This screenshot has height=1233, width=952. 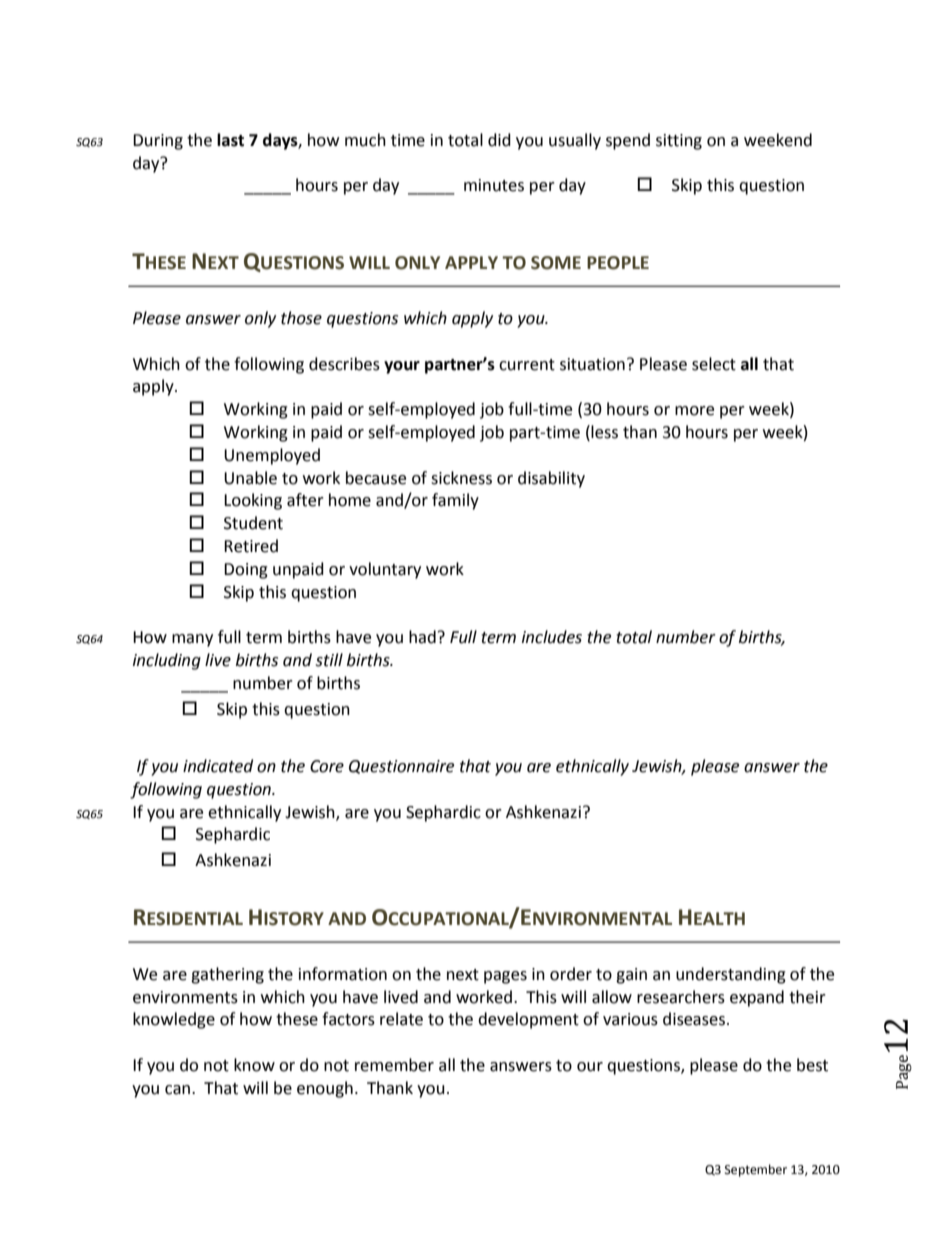 I want to click on last, so click(x=230, y=140).
